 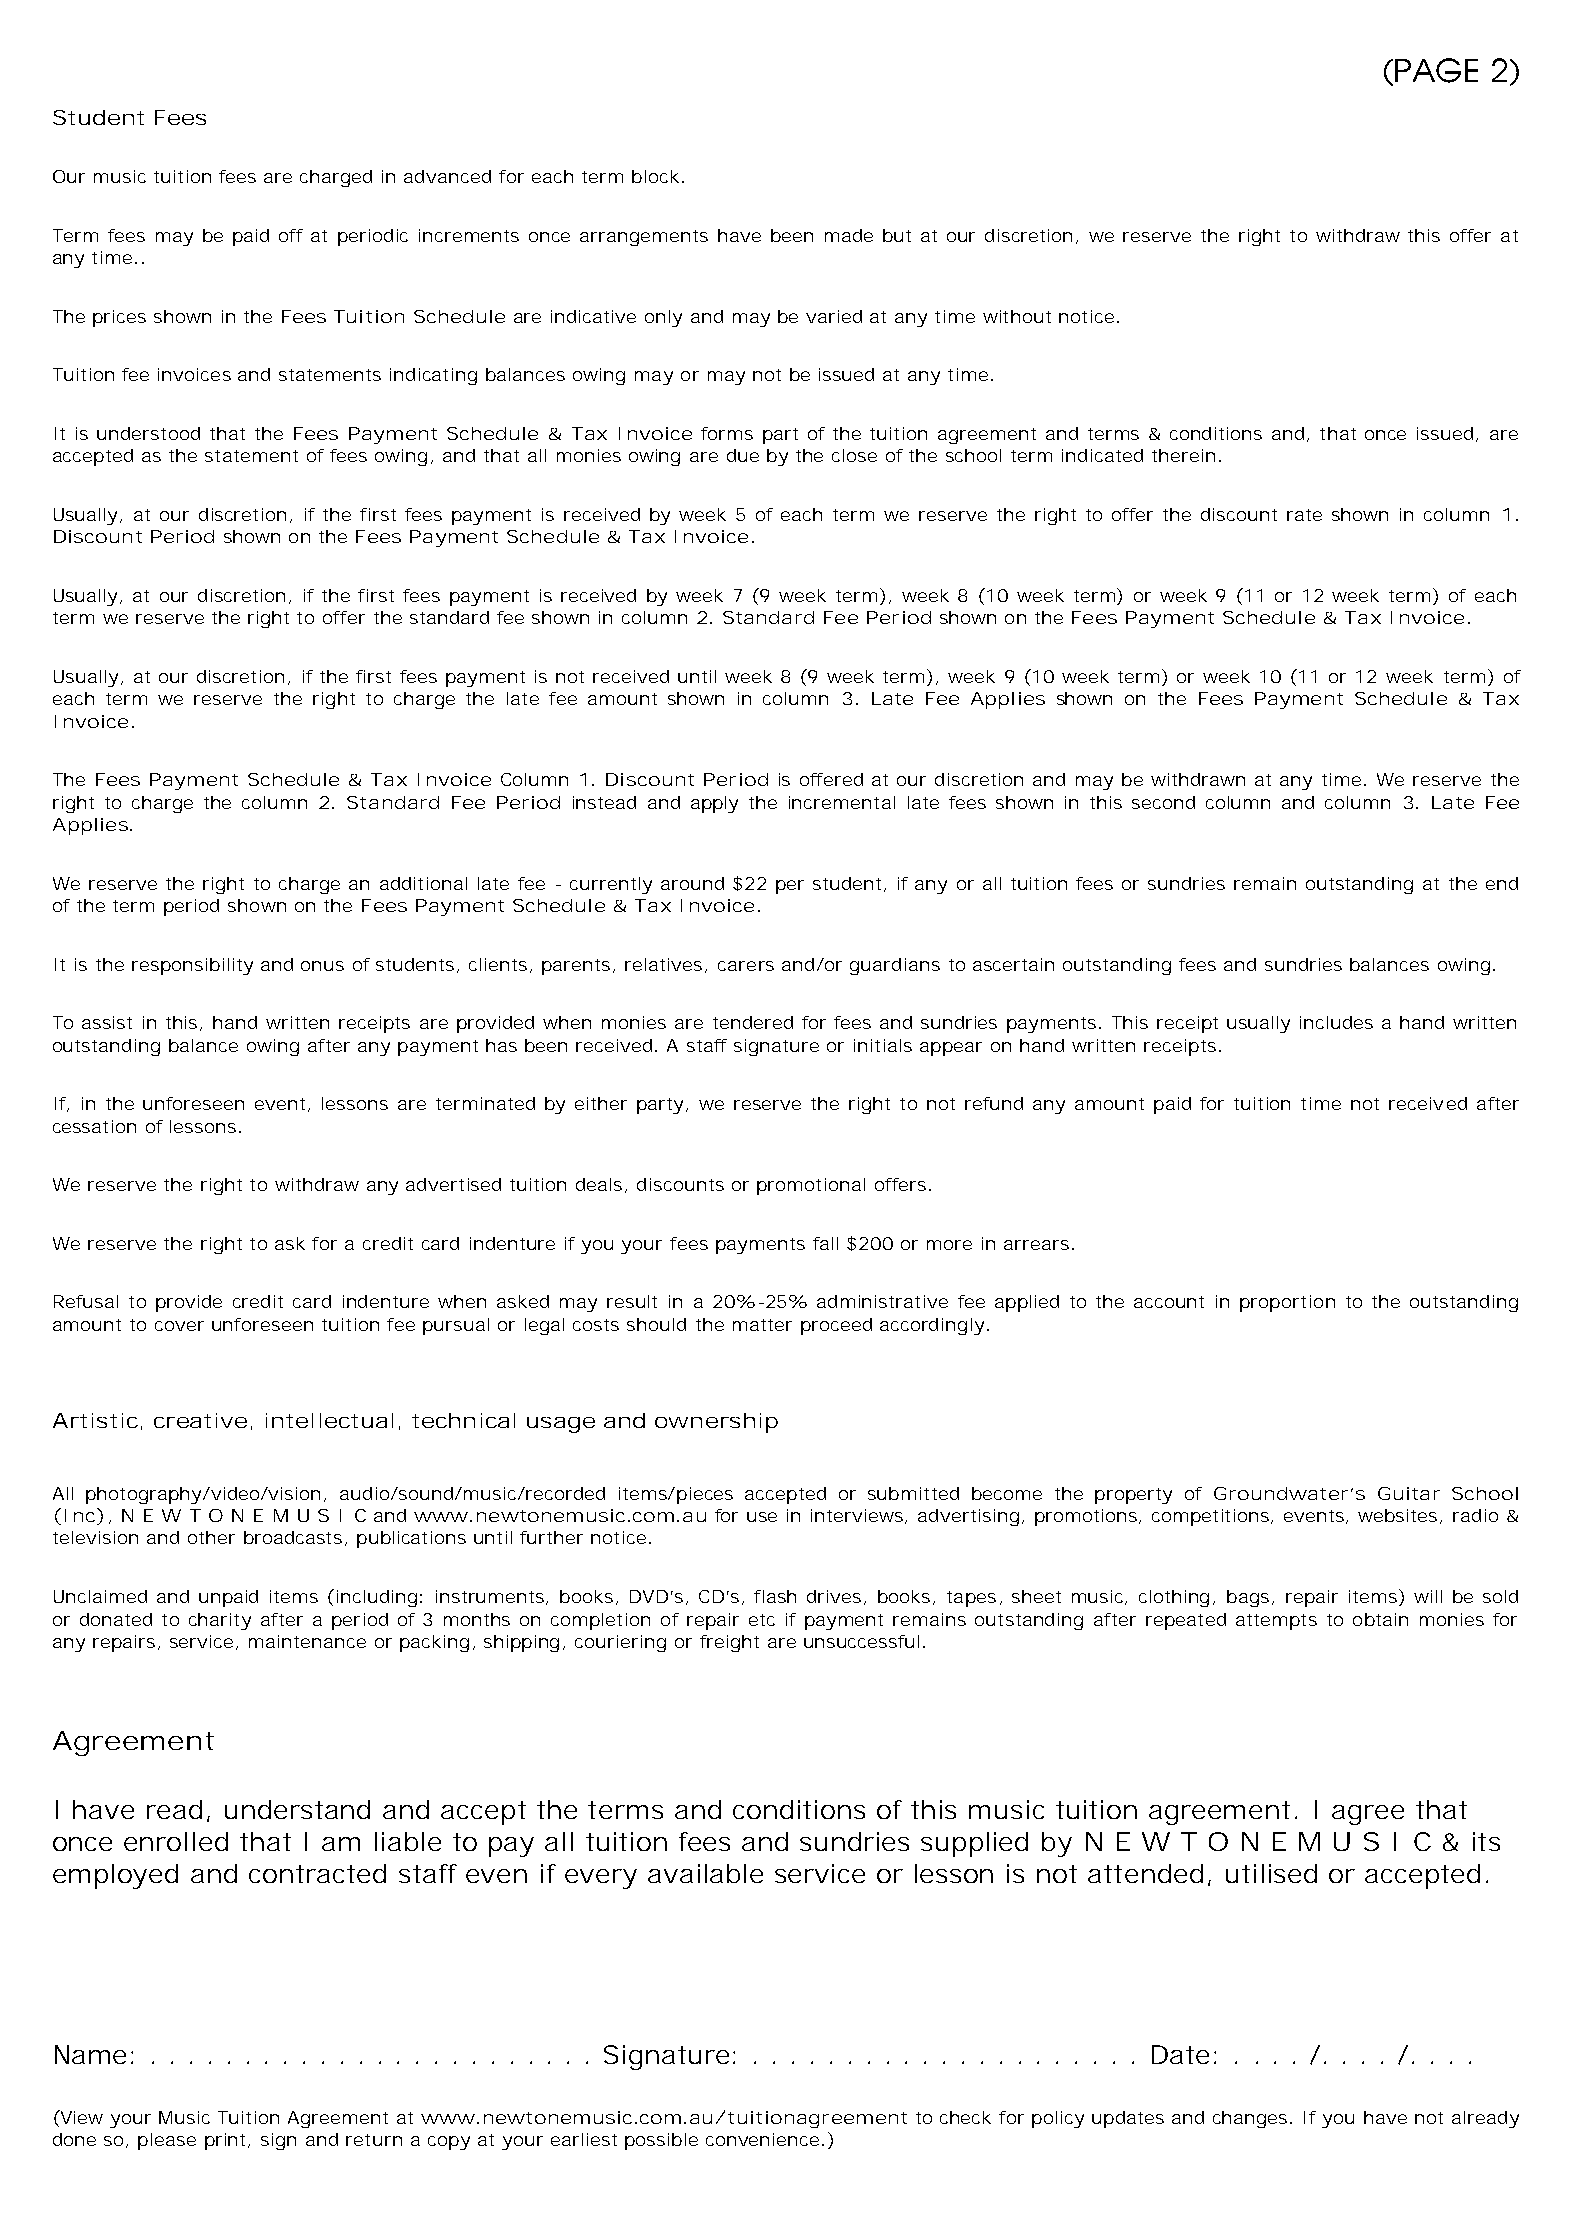 What do you see at coordinates (447, 176) in the screenshot?
I see `advanced` at bounding box center [447, 176].
